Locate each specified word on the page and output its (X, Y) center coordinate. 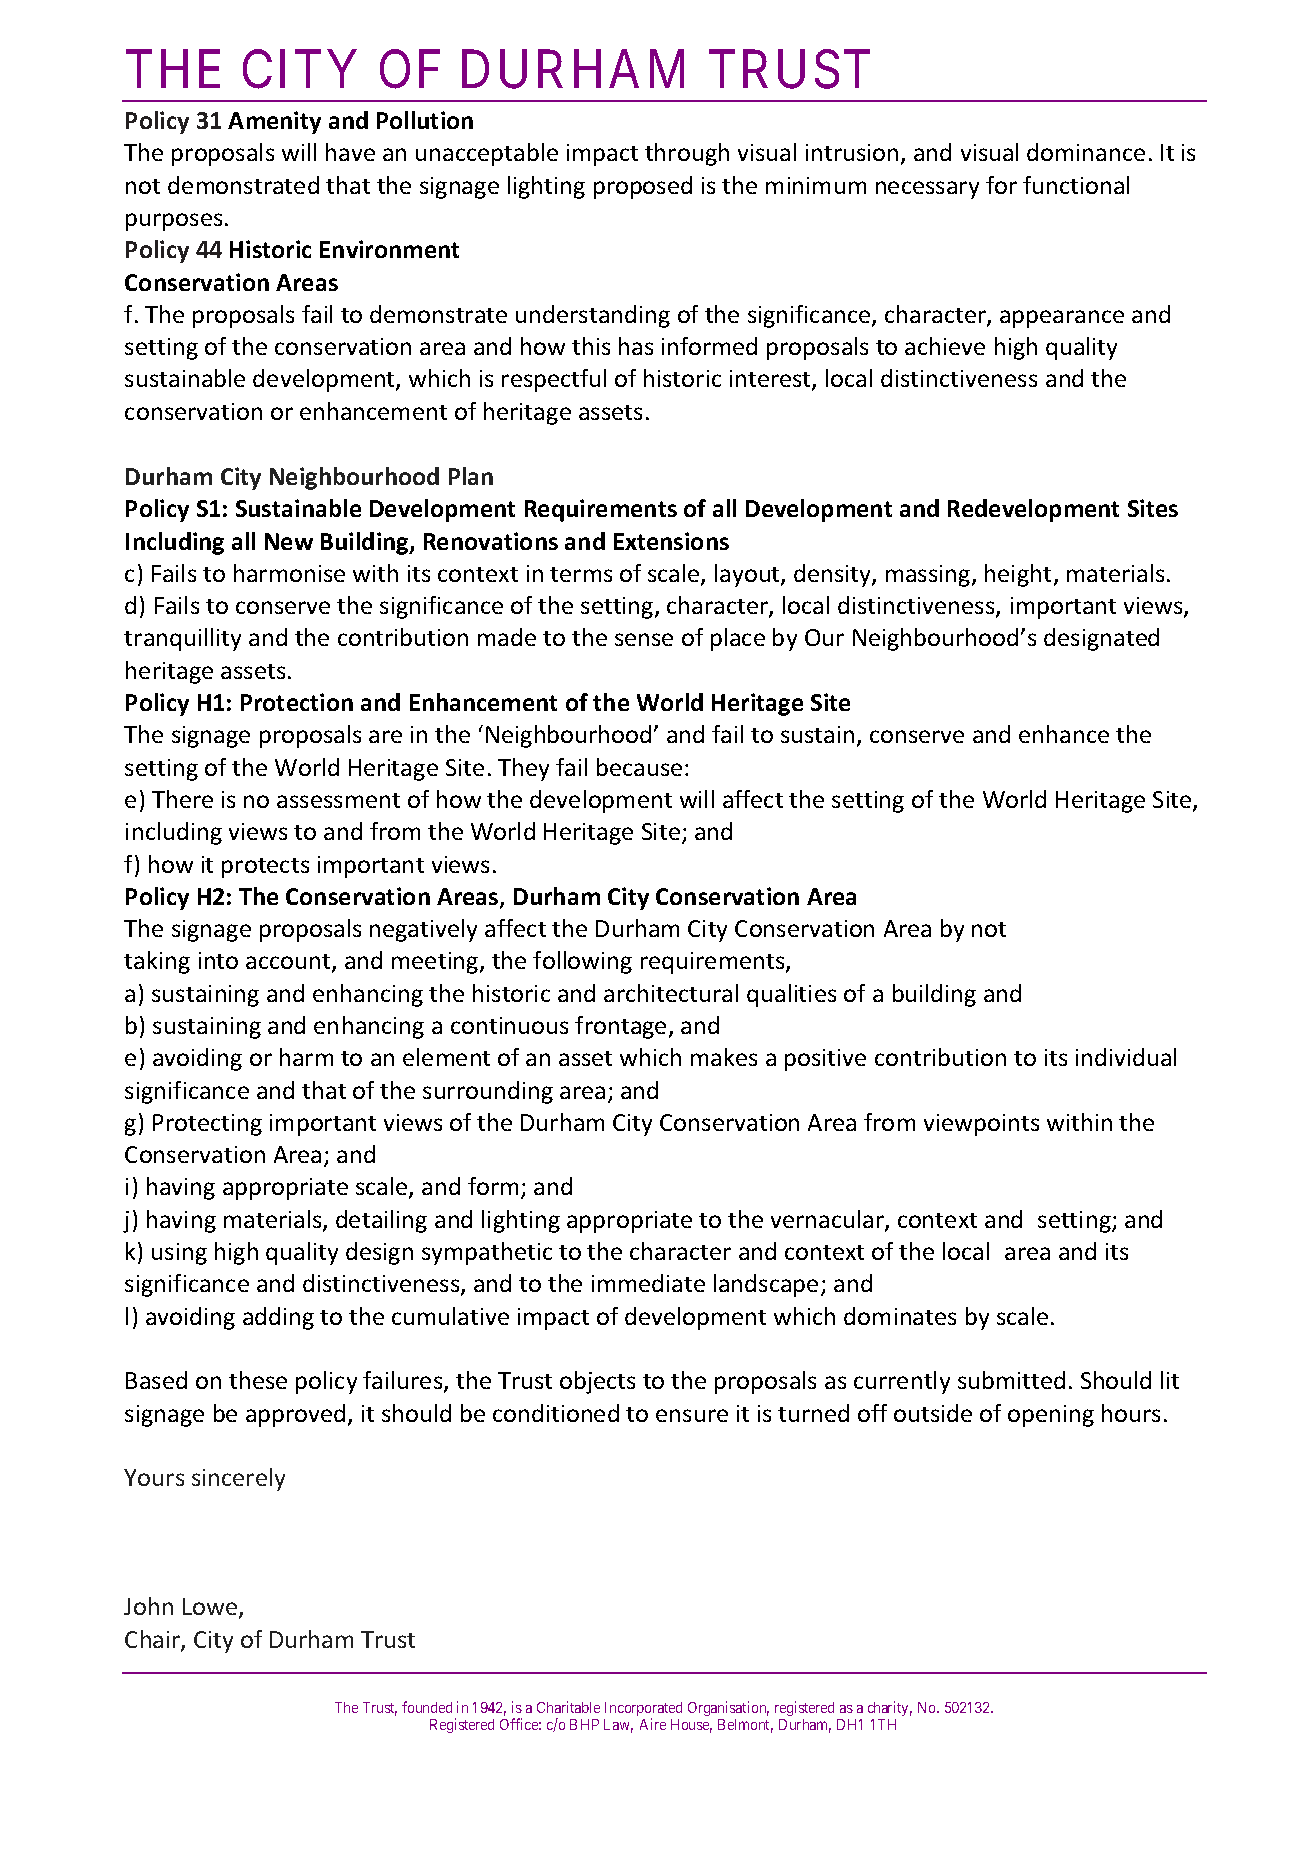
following (582, 962)
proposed (643, 187)
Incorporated (643, 1710)
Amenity (274, 122)
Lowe (211, 1608)
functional (1076, 185)
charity (890, 1708)
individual (1126, 1057)
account (289, 963)
